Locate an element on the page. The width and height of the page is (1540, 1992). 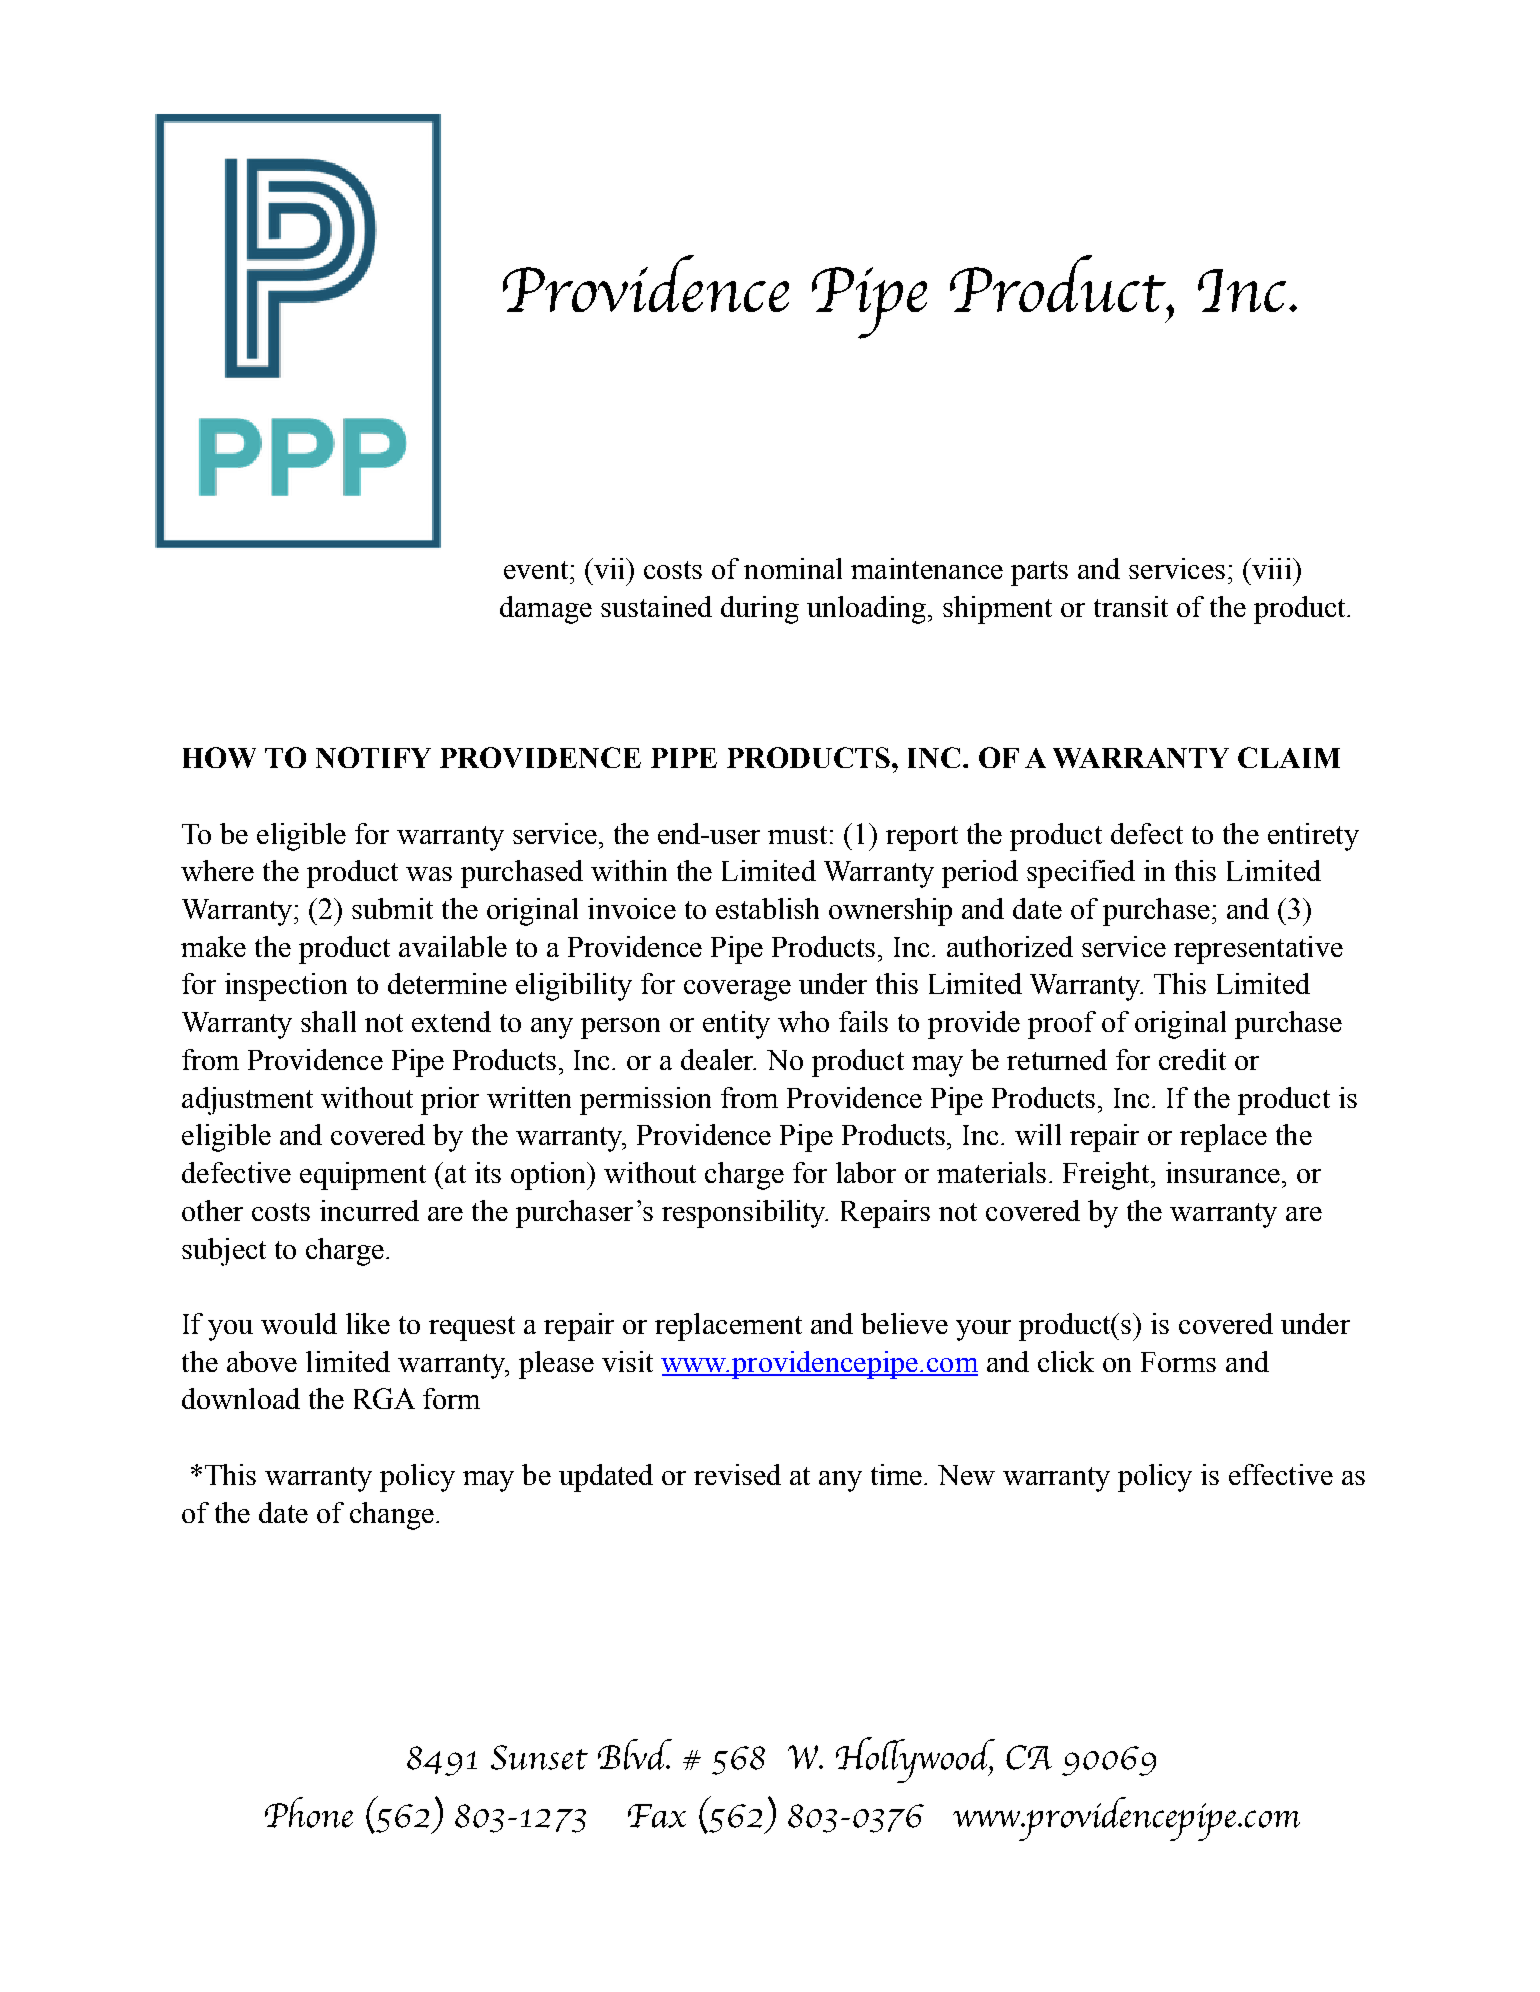
during is located at coordinates (760, 610).
